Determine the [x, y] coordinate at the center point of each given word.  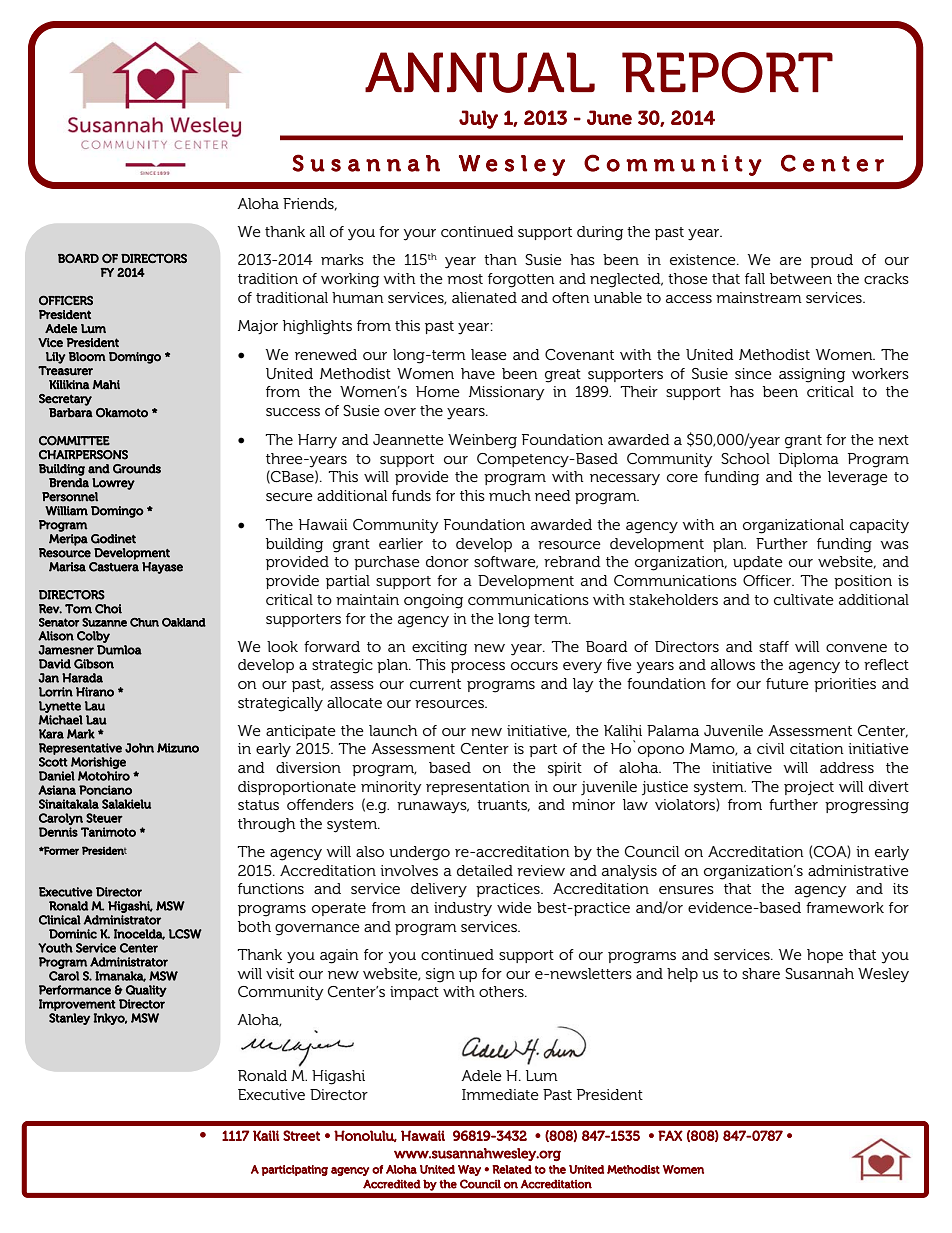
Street [301, 1135]
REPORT [727, 72]
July [478, 119]
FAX [670, 1135]
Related [512, 1169]
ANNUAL [480, 72]
